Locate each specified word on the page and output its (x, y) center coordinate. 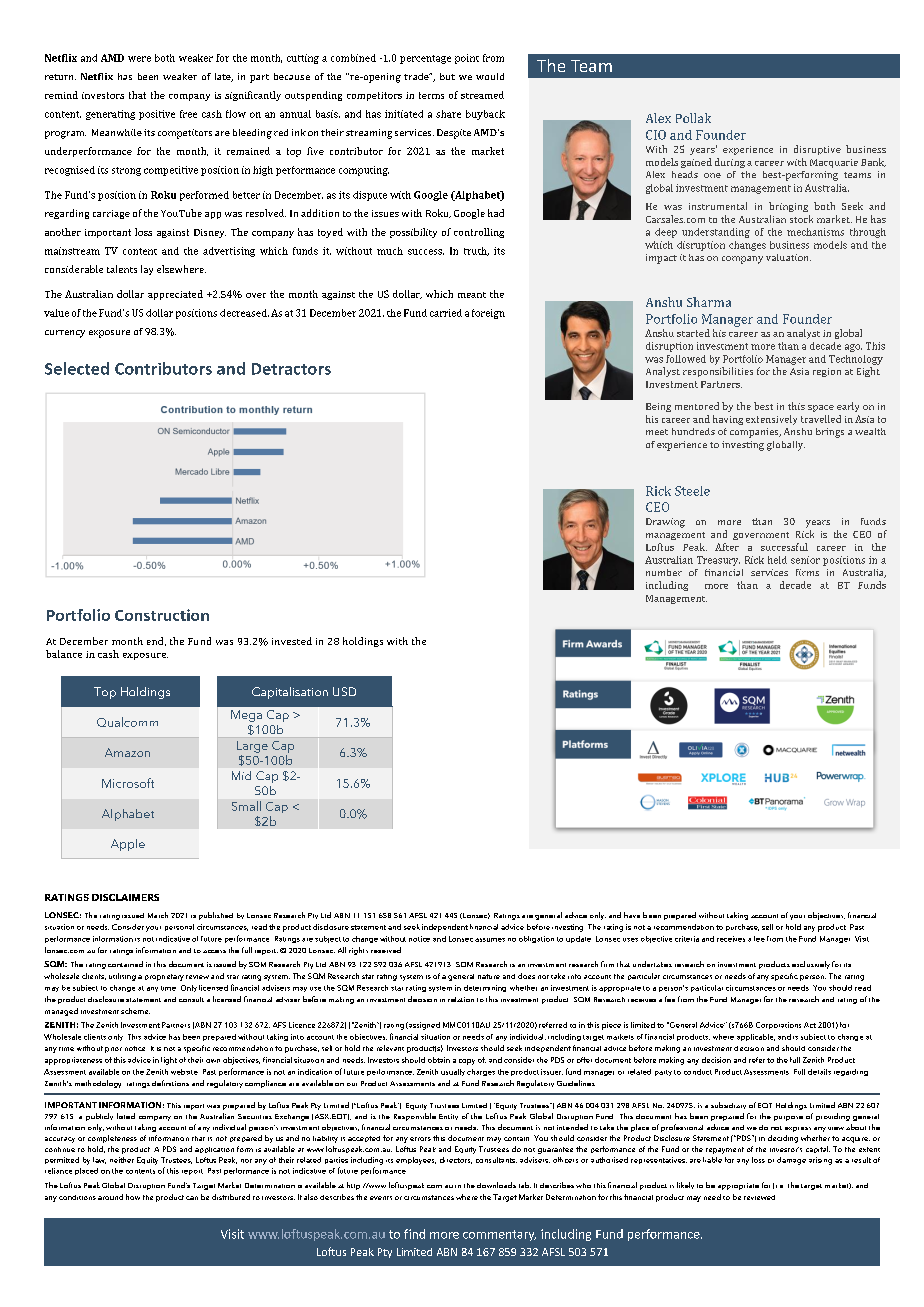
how (133, 1197)
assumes (490, 940)
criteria (687, 939)
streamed (482, 95)
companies (755, 433)
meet (657, 432)
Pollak (693, 118)
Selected (77, 368)
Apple (128, 845)
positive (157, 115)
